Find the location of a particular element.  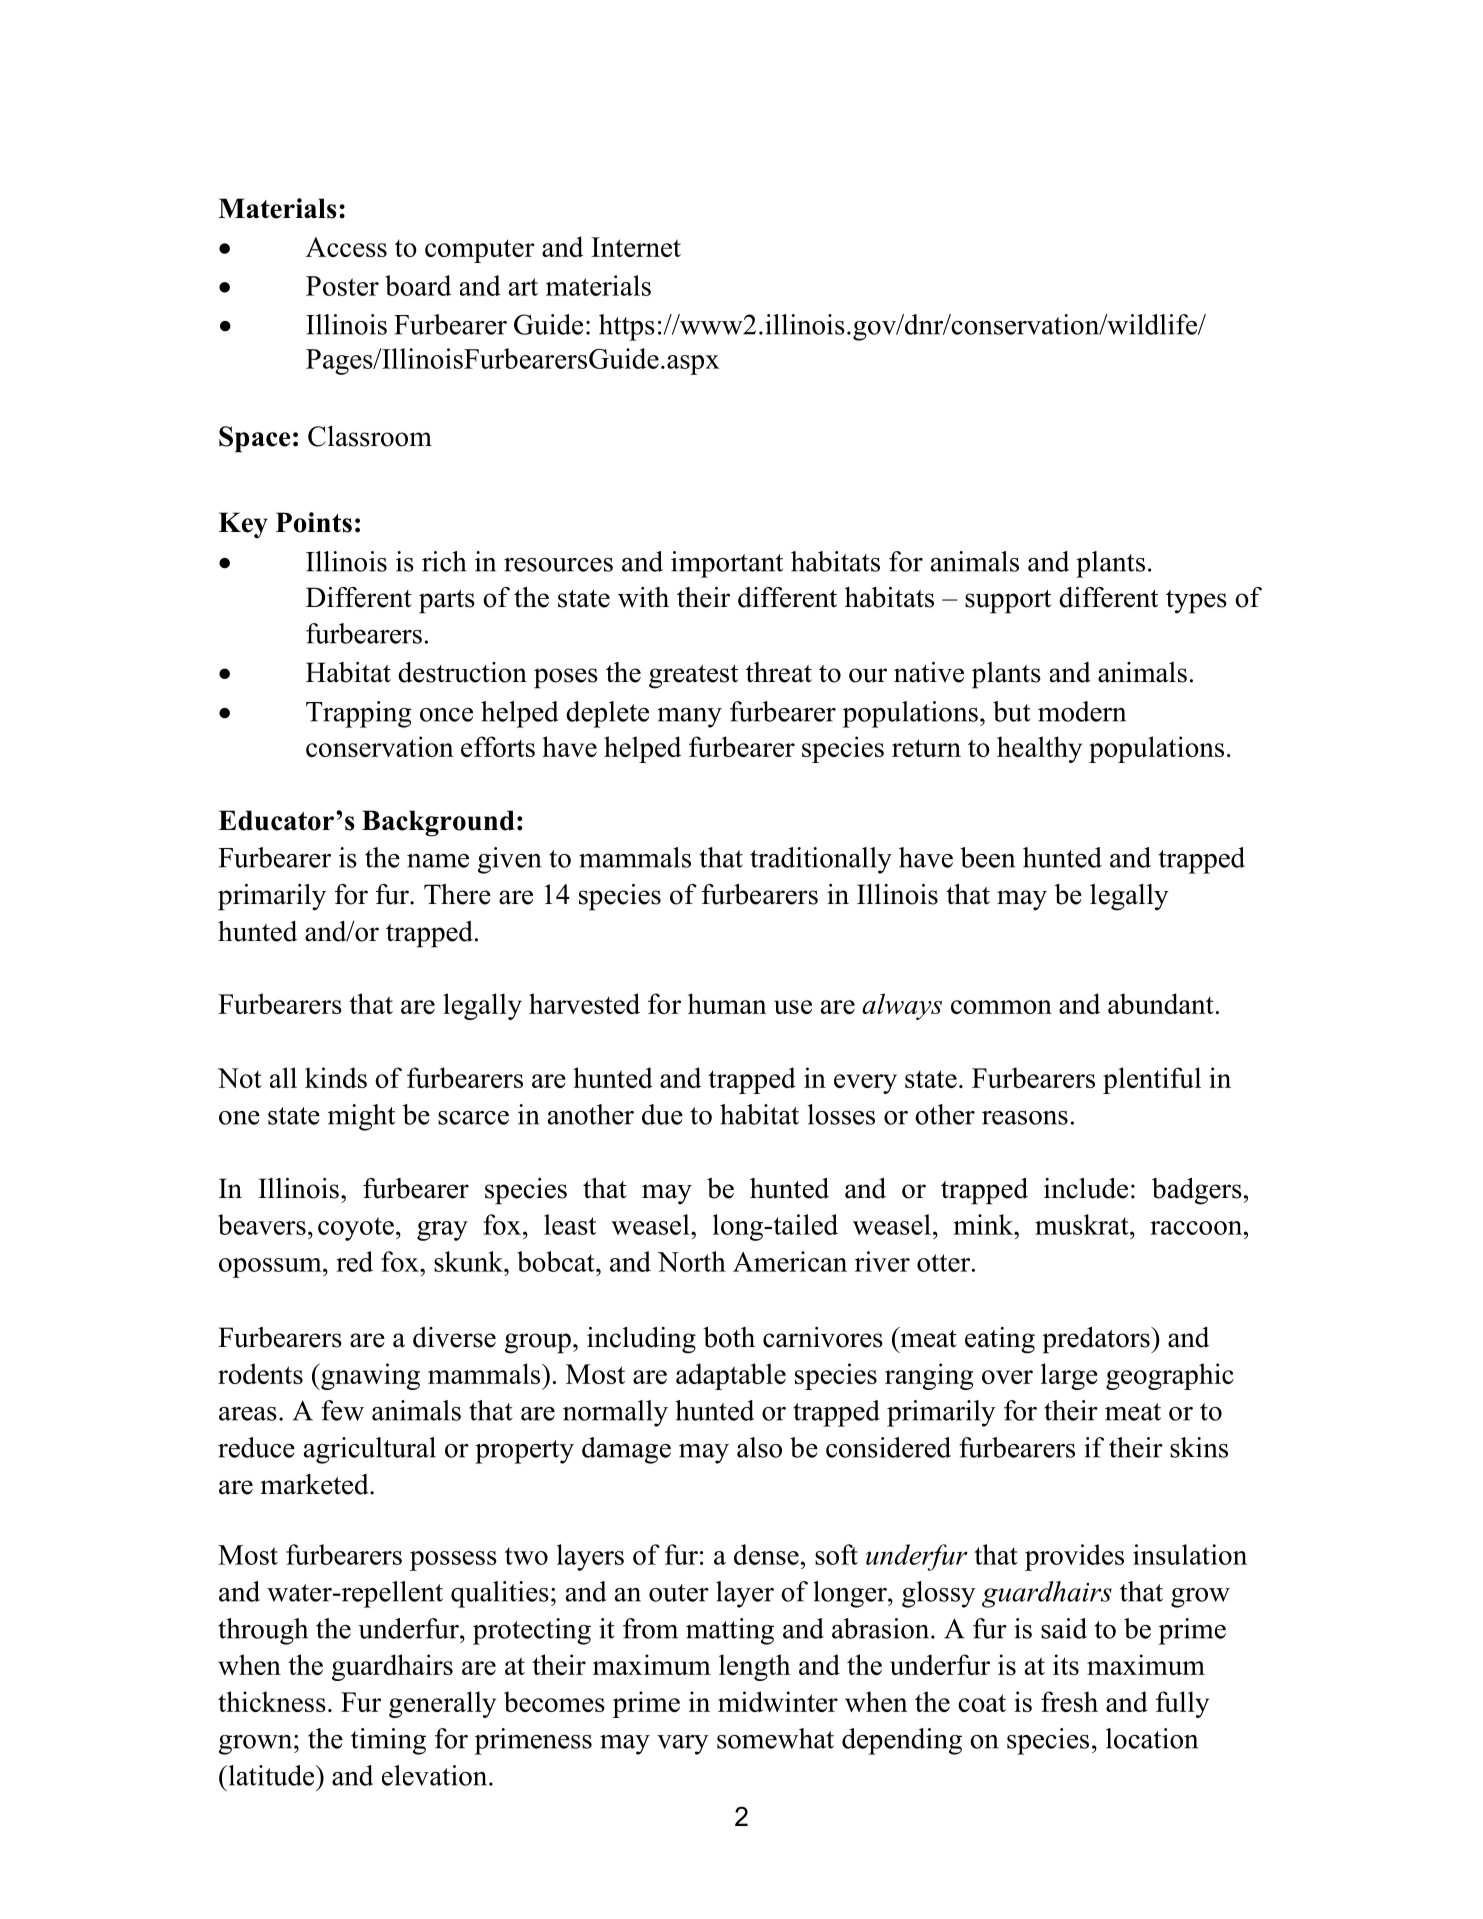

abundant is located at coordinates (1161, 1003).
